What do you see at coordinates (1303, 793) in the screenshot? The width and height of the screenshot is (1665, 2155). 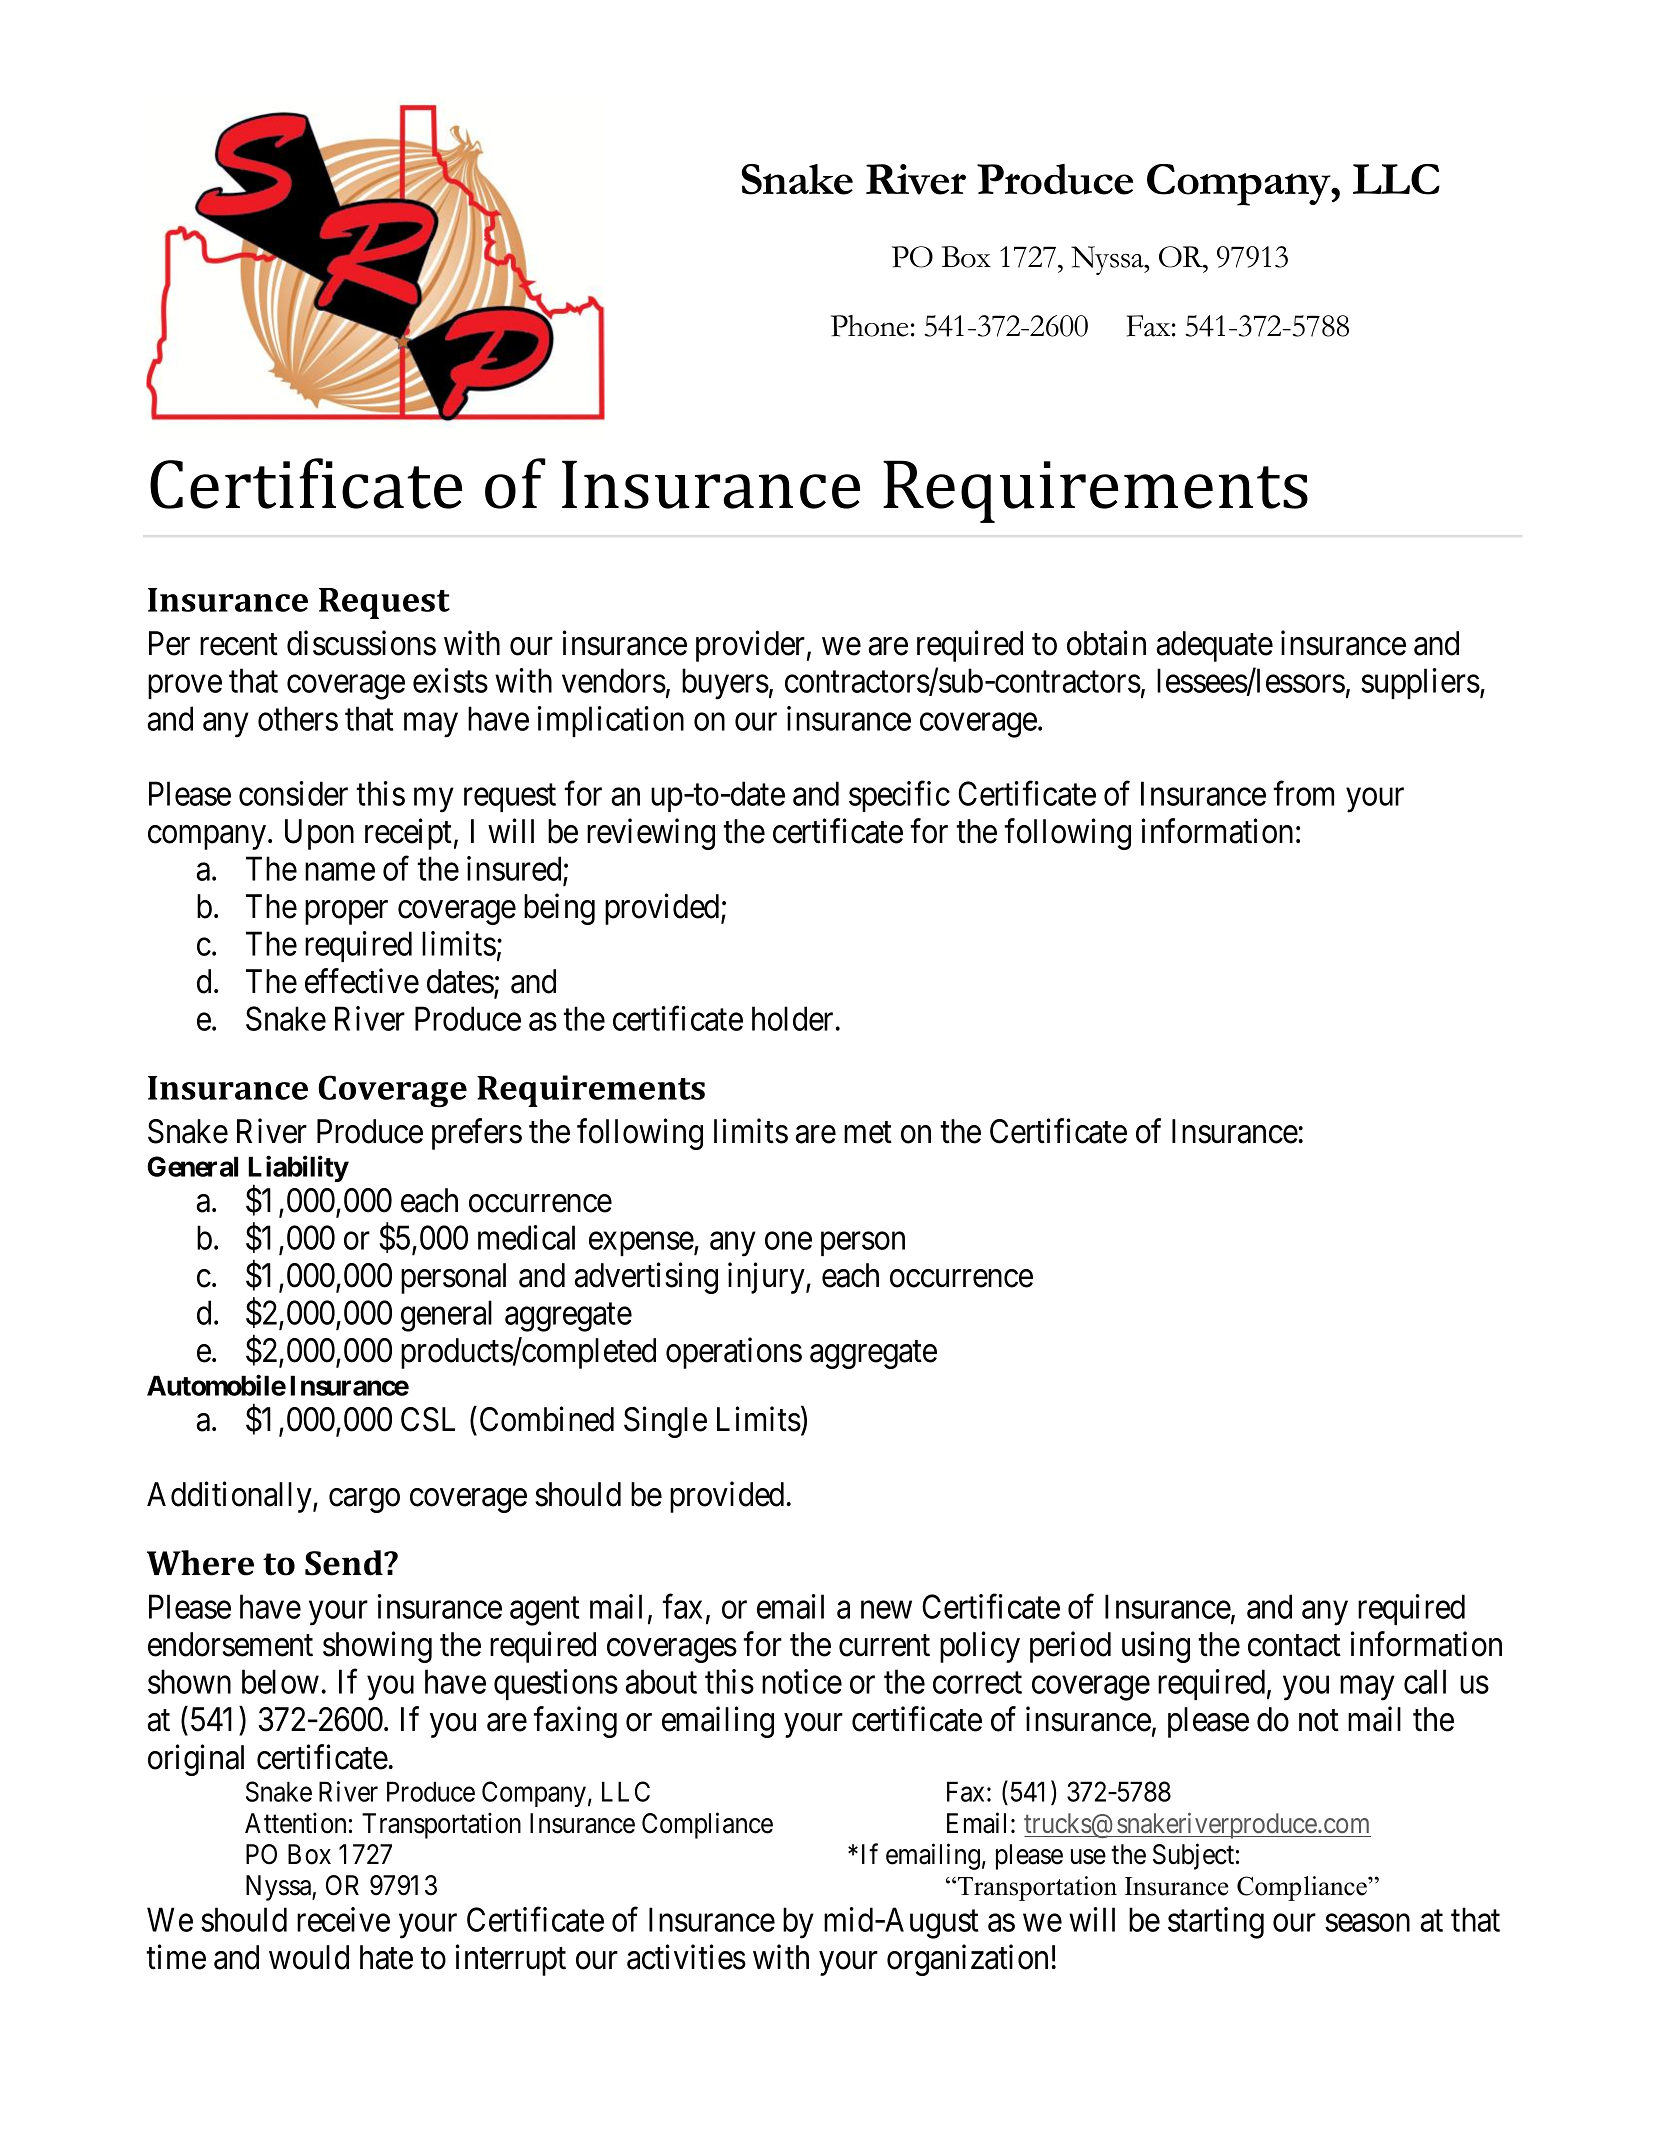 I see `from` at bounding box center [1303, 793].
